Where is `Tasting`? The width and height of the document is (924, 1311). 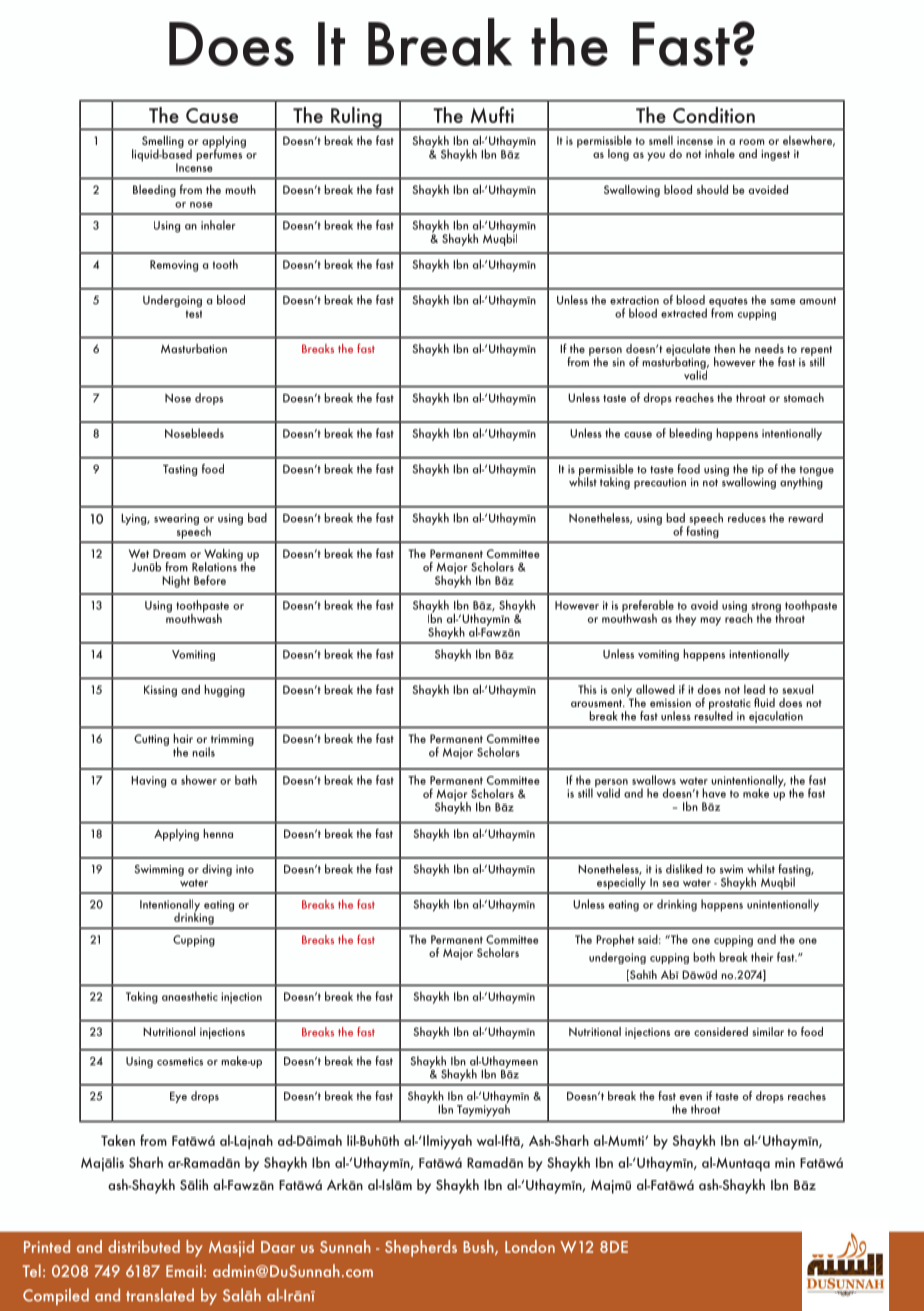
Tasting is located at coordinates (180, 470).
